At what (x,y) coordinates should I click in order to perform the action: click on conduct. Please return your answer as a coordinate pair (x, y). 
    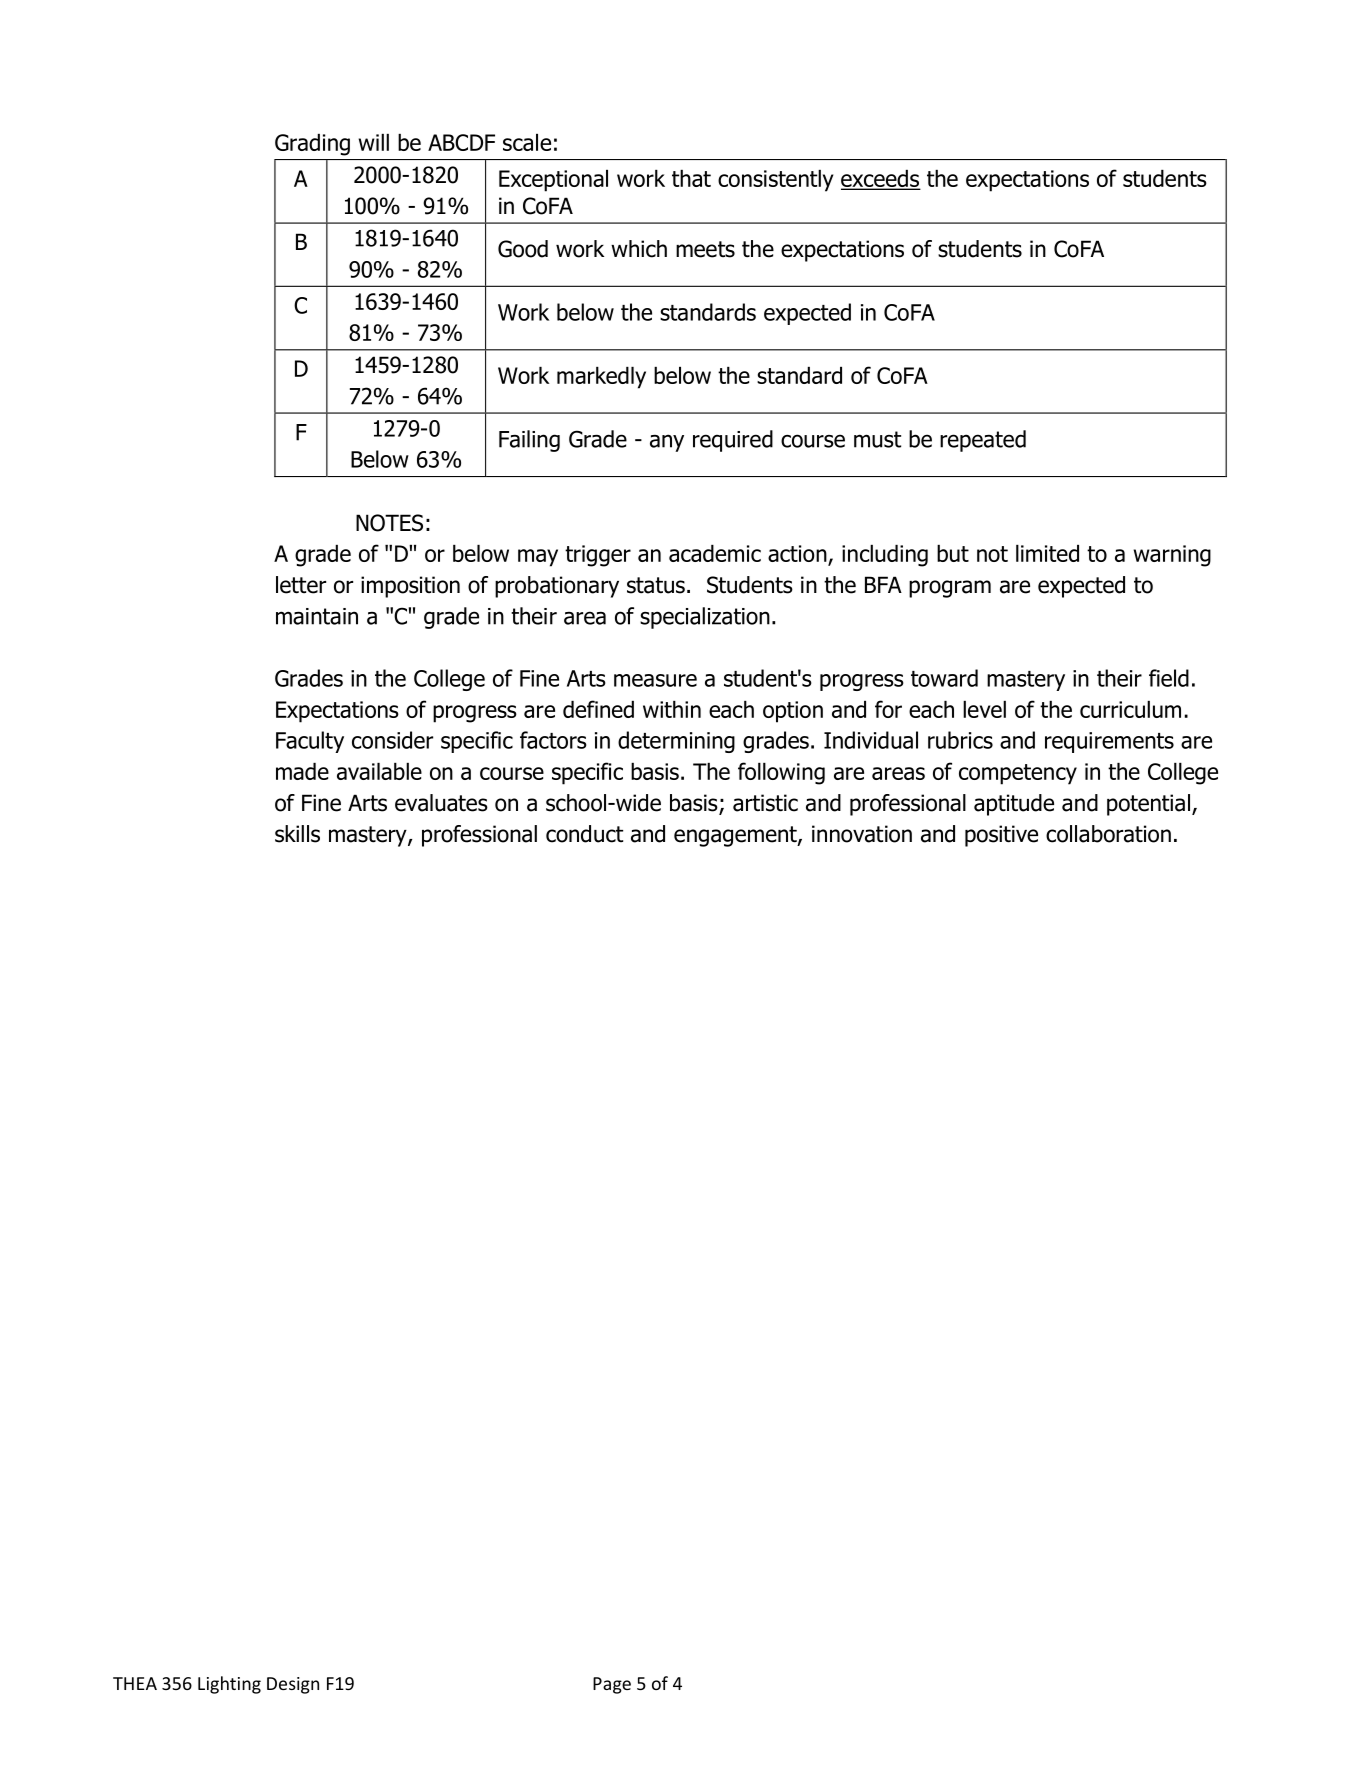
    Looking at the image, I should click on (584, 834).
